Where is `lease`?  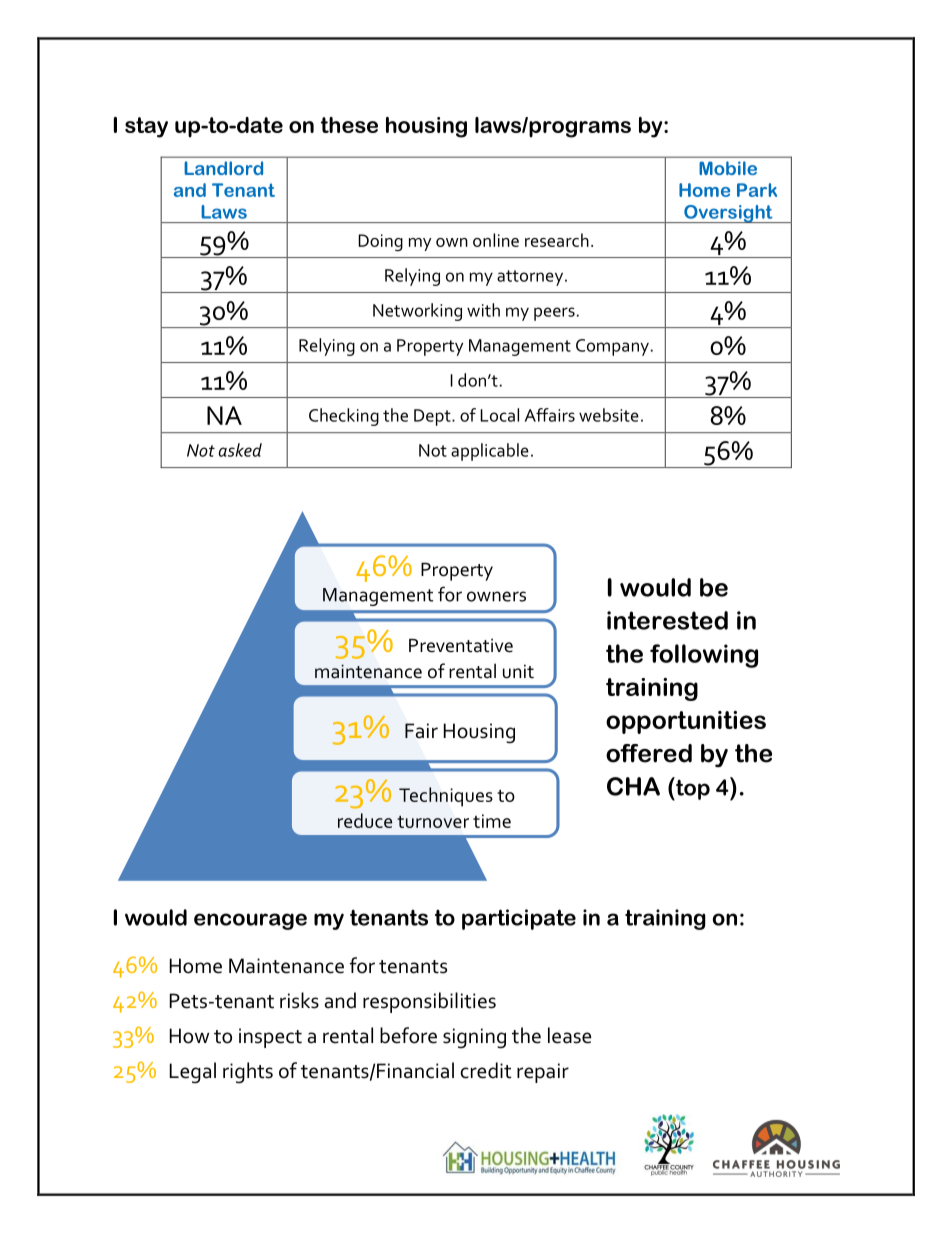 lease is located at coordinates (569, 1035).
